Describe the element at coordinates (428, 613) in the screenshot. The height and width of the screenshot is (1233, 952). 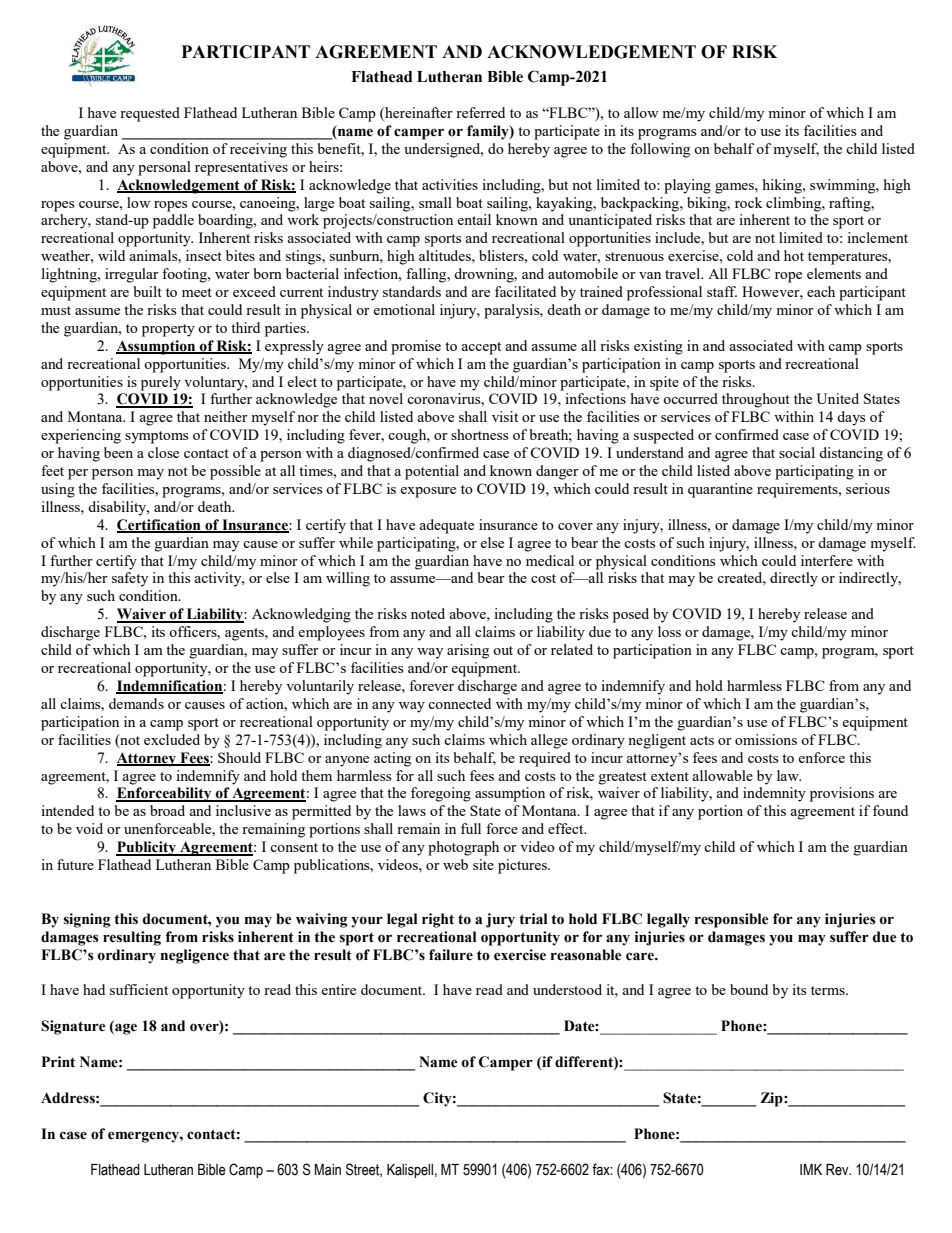
I see `noted` at that location.
